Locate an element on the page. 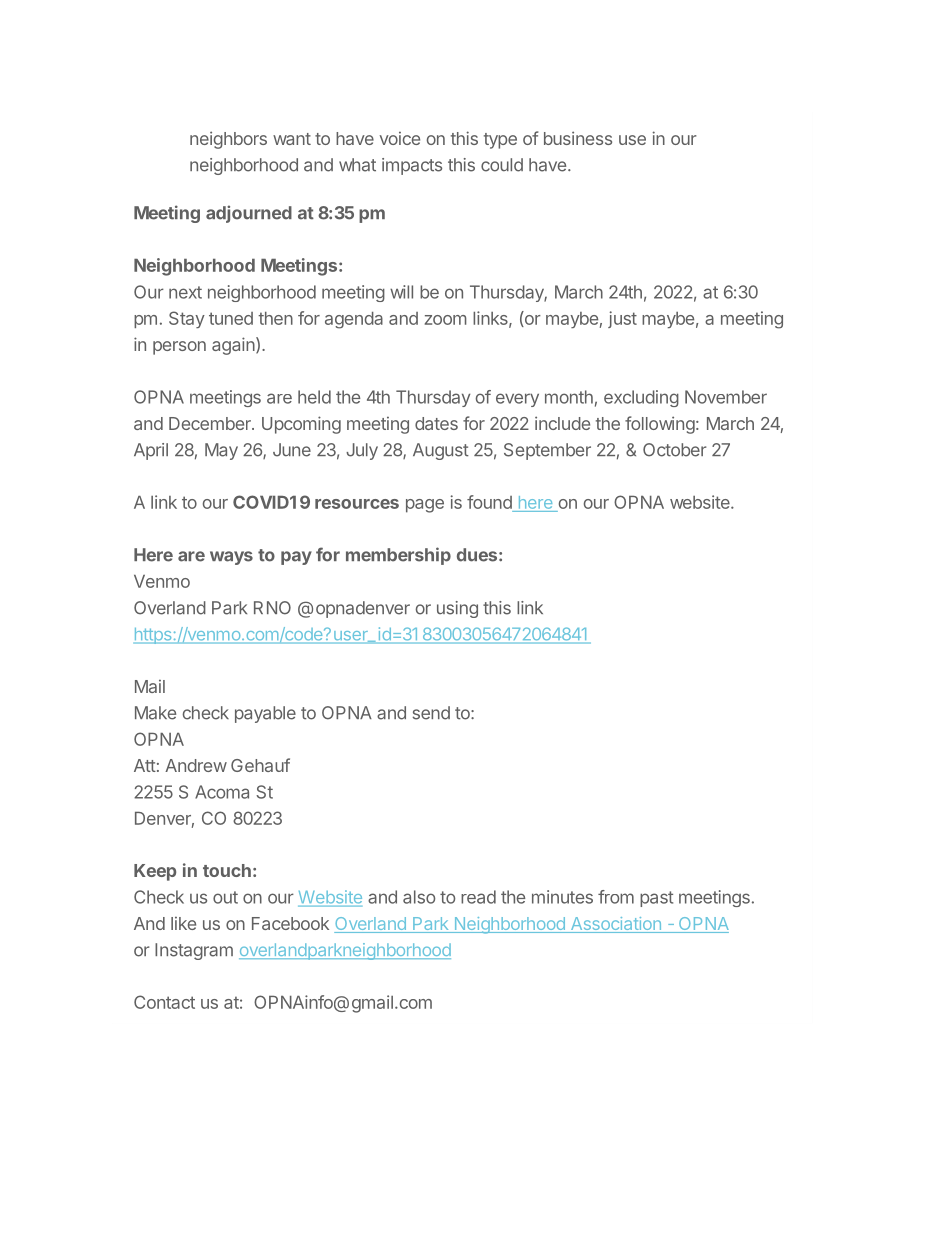 This document has height=1233, width=952. impacts is located at coordinates (412, 166).
